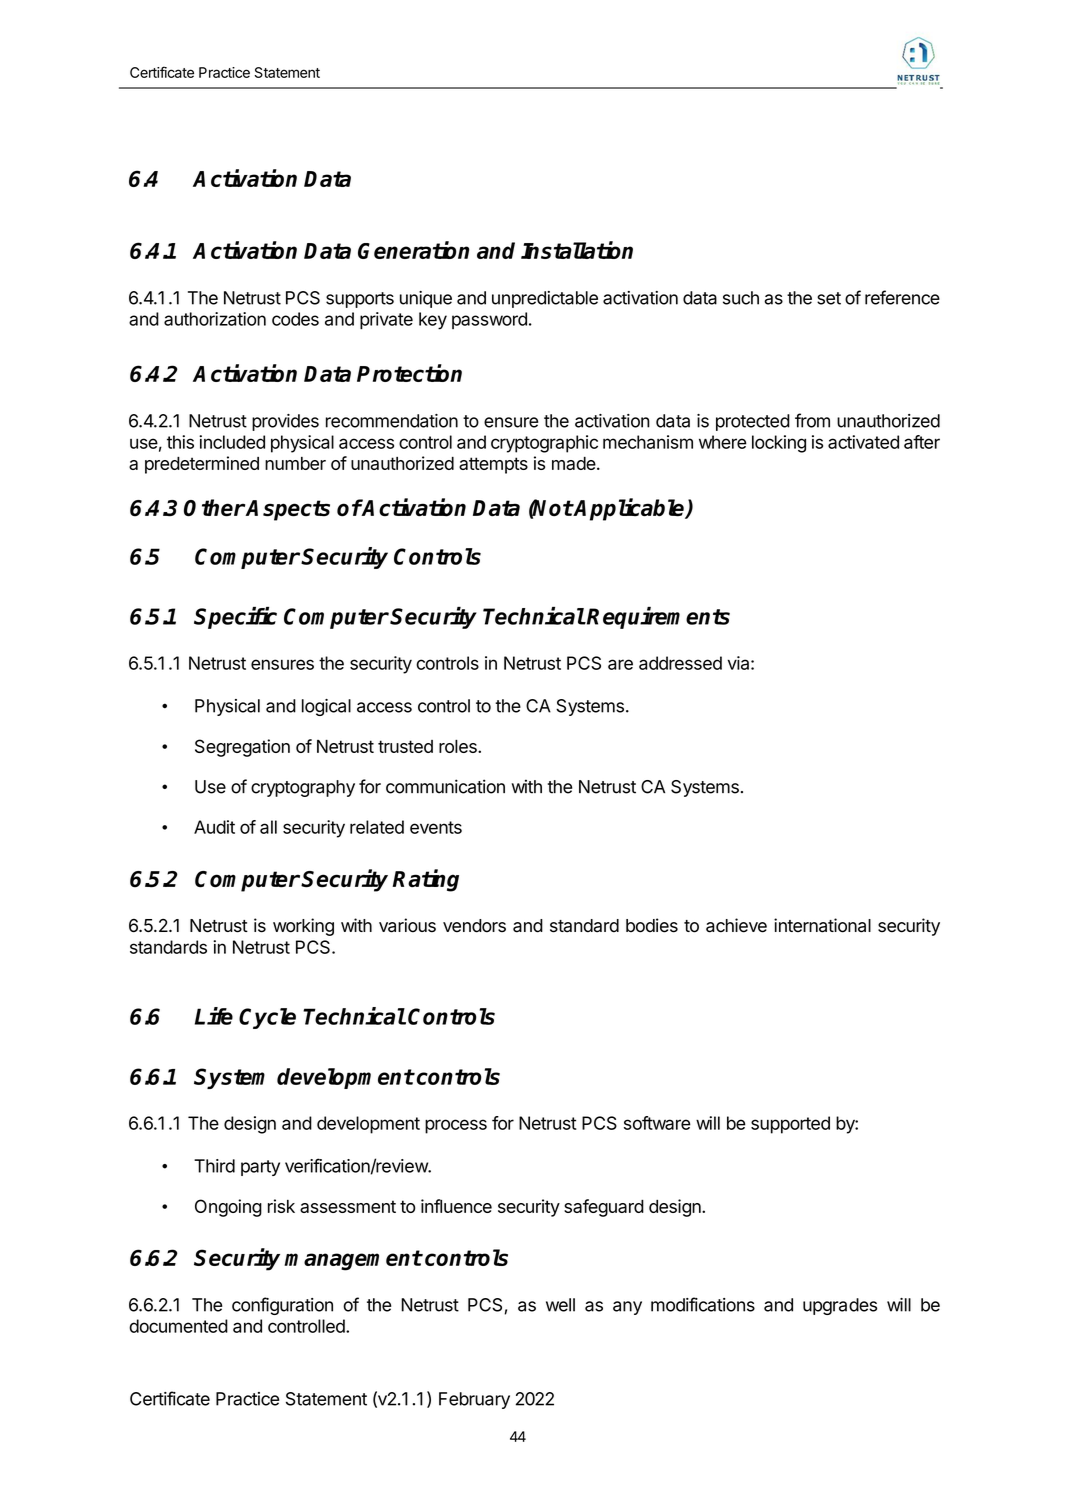 This document has width=1069, height=1511. Describe the element at coordinates (214, 827) in the document. I see `Audit` at that location.
